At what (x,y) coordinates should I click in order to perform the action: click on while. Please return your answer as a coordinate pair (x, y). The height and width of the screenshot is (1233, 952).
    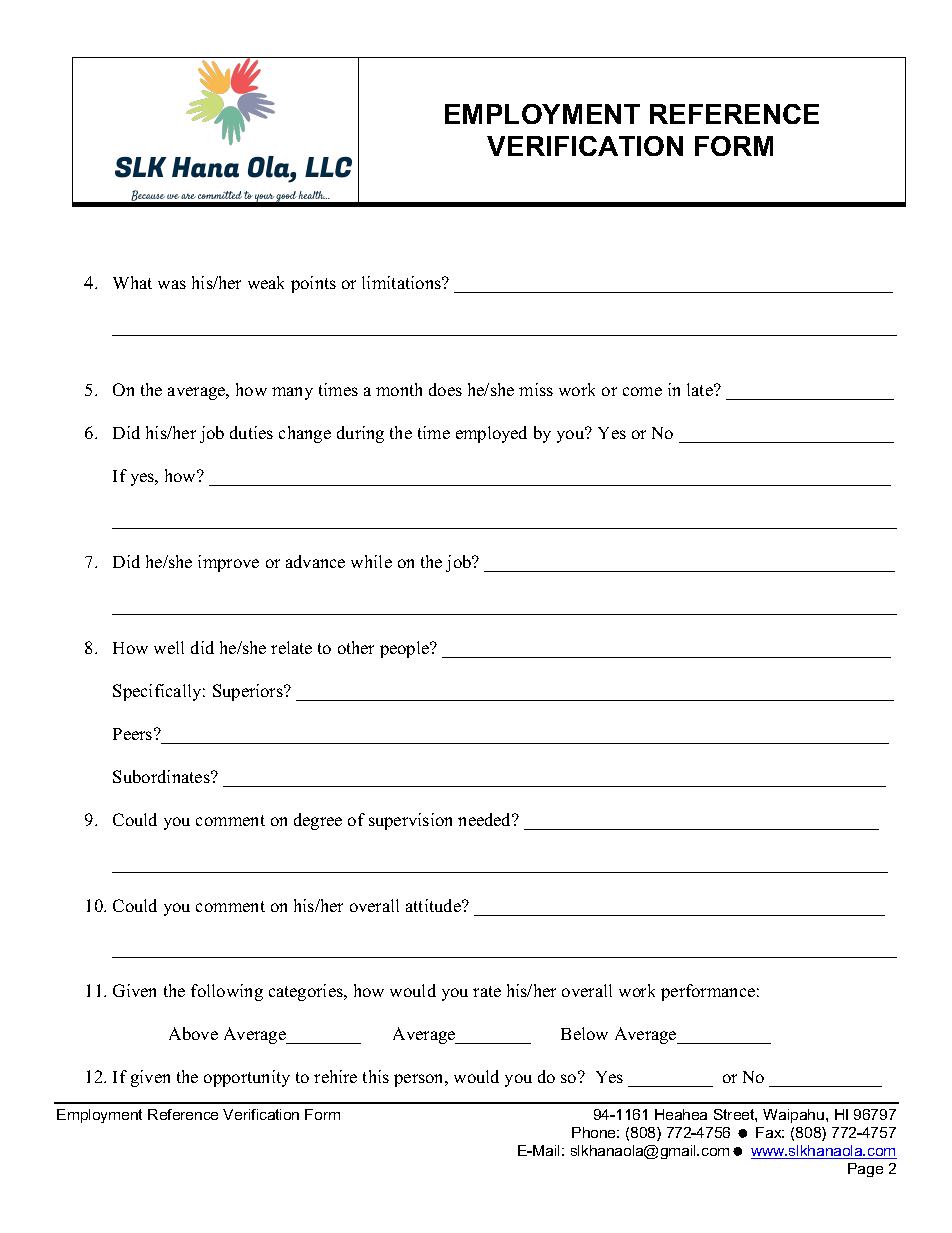
    Looking at the image, I should click on (371, 561).
